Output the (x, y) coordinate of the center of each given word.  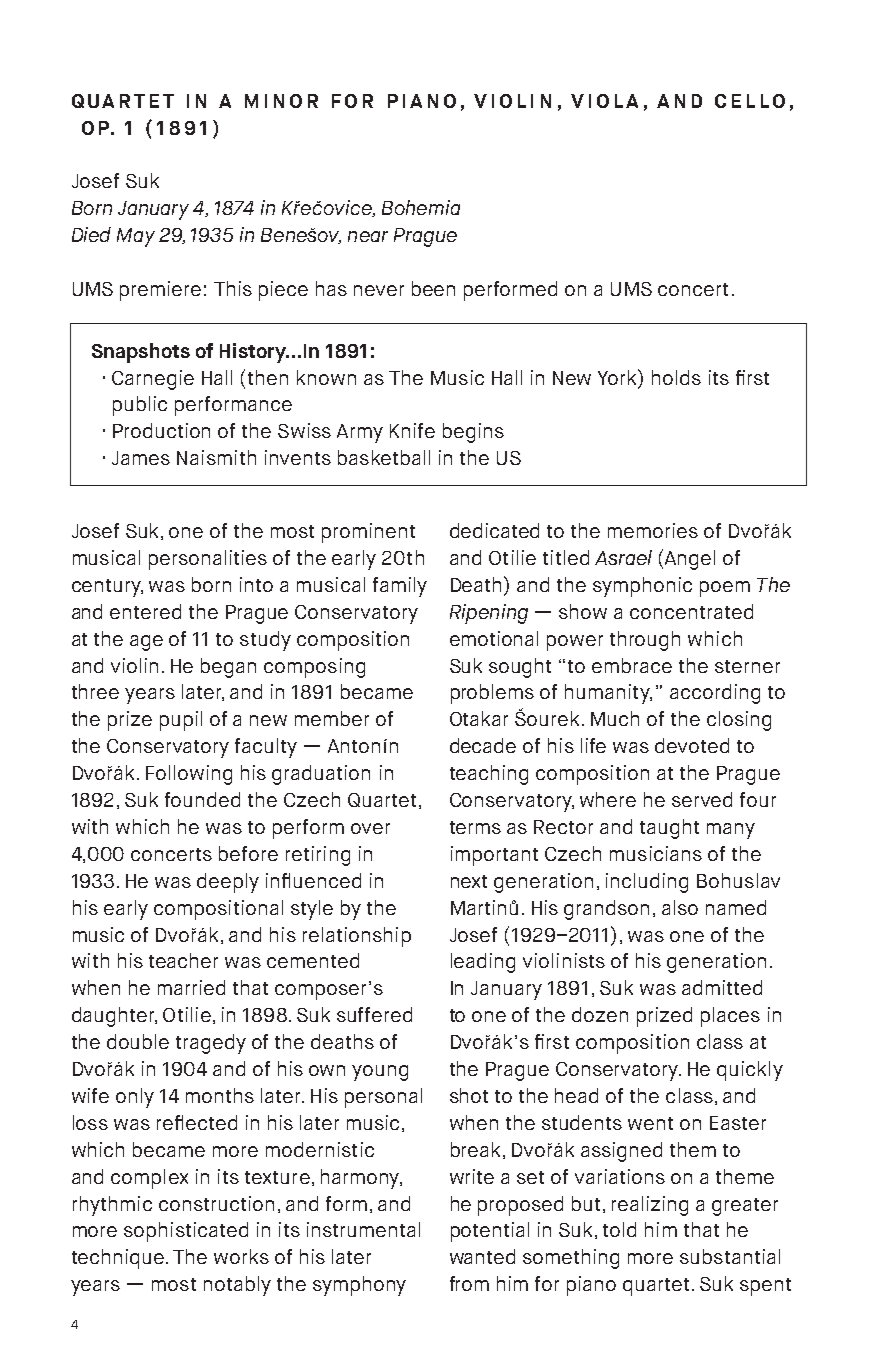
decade (483, 745)
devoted (692, 745)
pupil (181, 721)
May (136, 237)
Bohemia (421, 207)
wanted (482, 1256)
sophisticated (186, 1232)
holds (676, 377)
